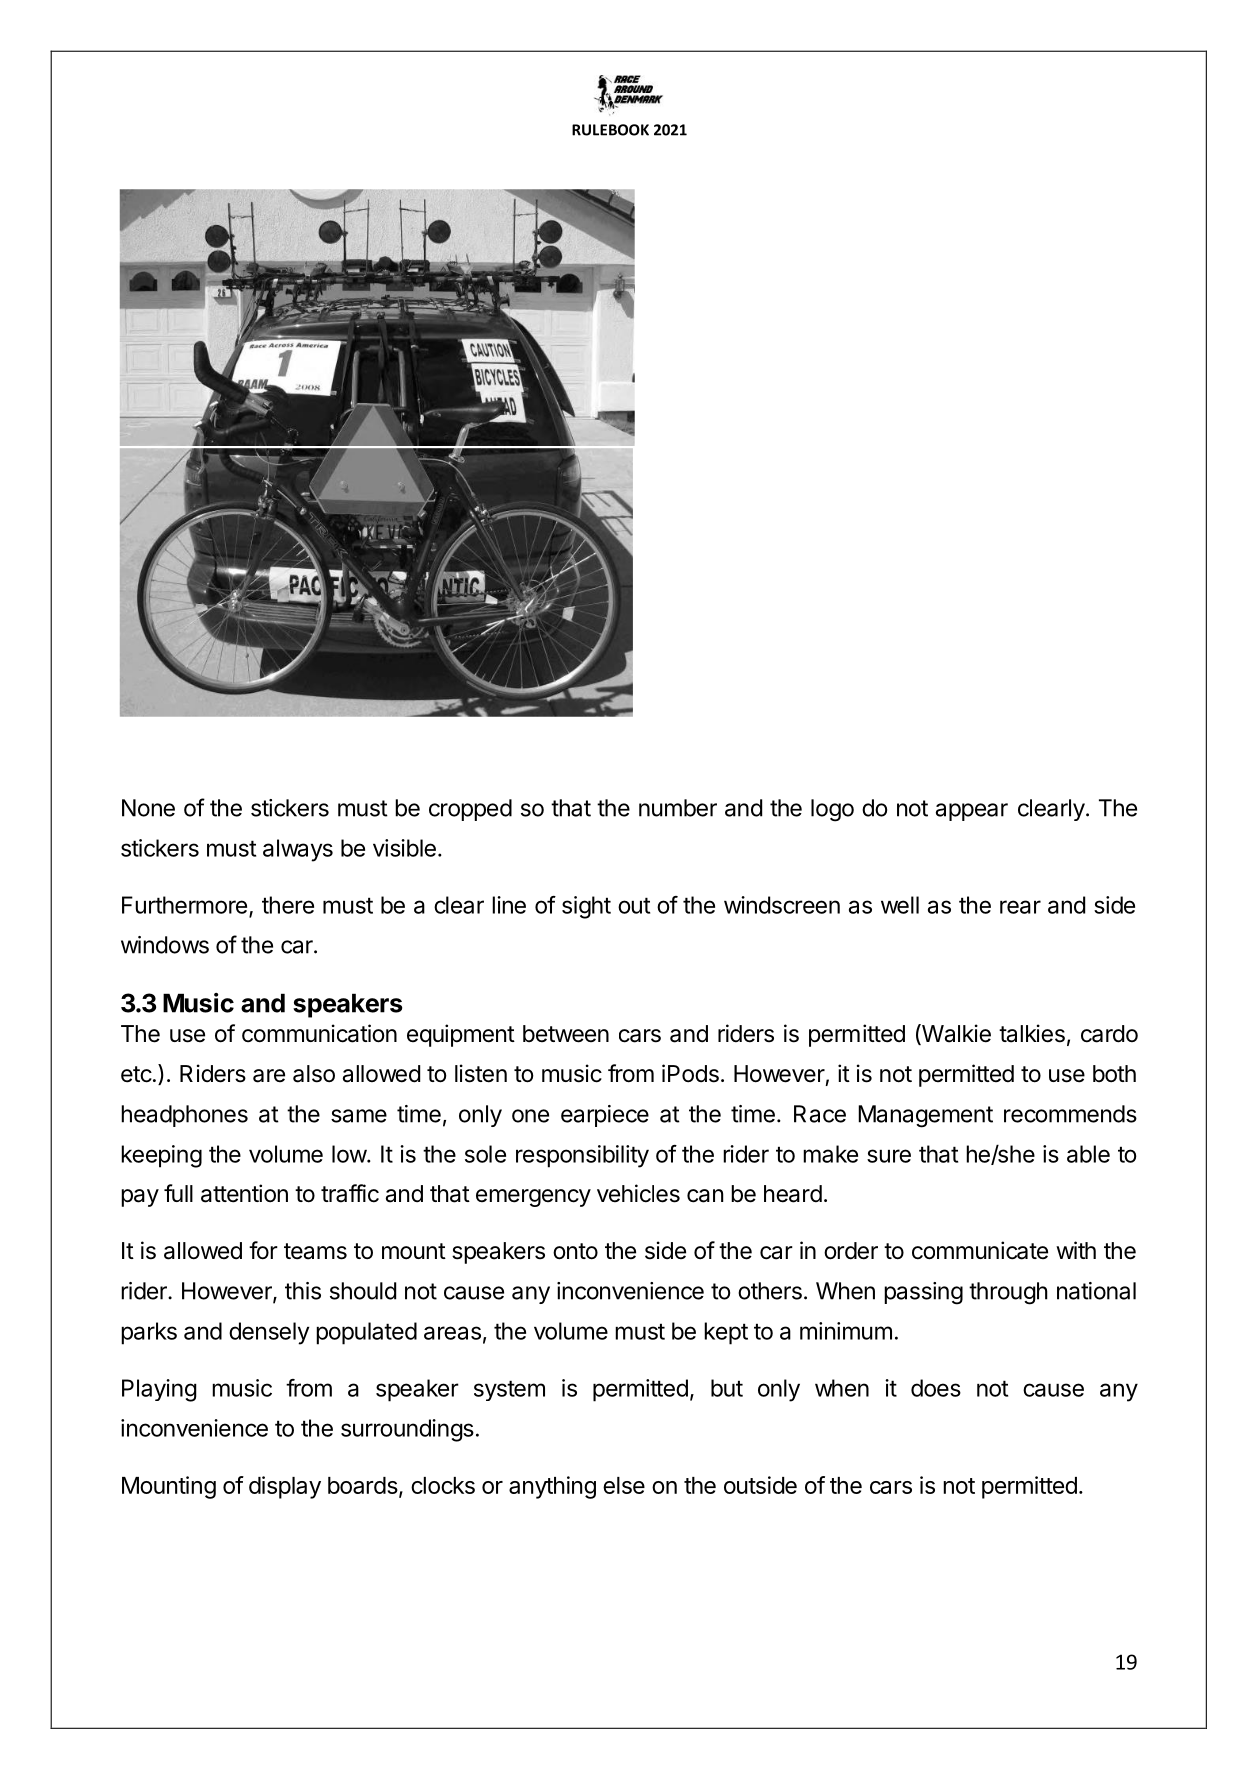 This screenshot has height=1779, width=1257. I want to click on does, so click(936, 1388).
